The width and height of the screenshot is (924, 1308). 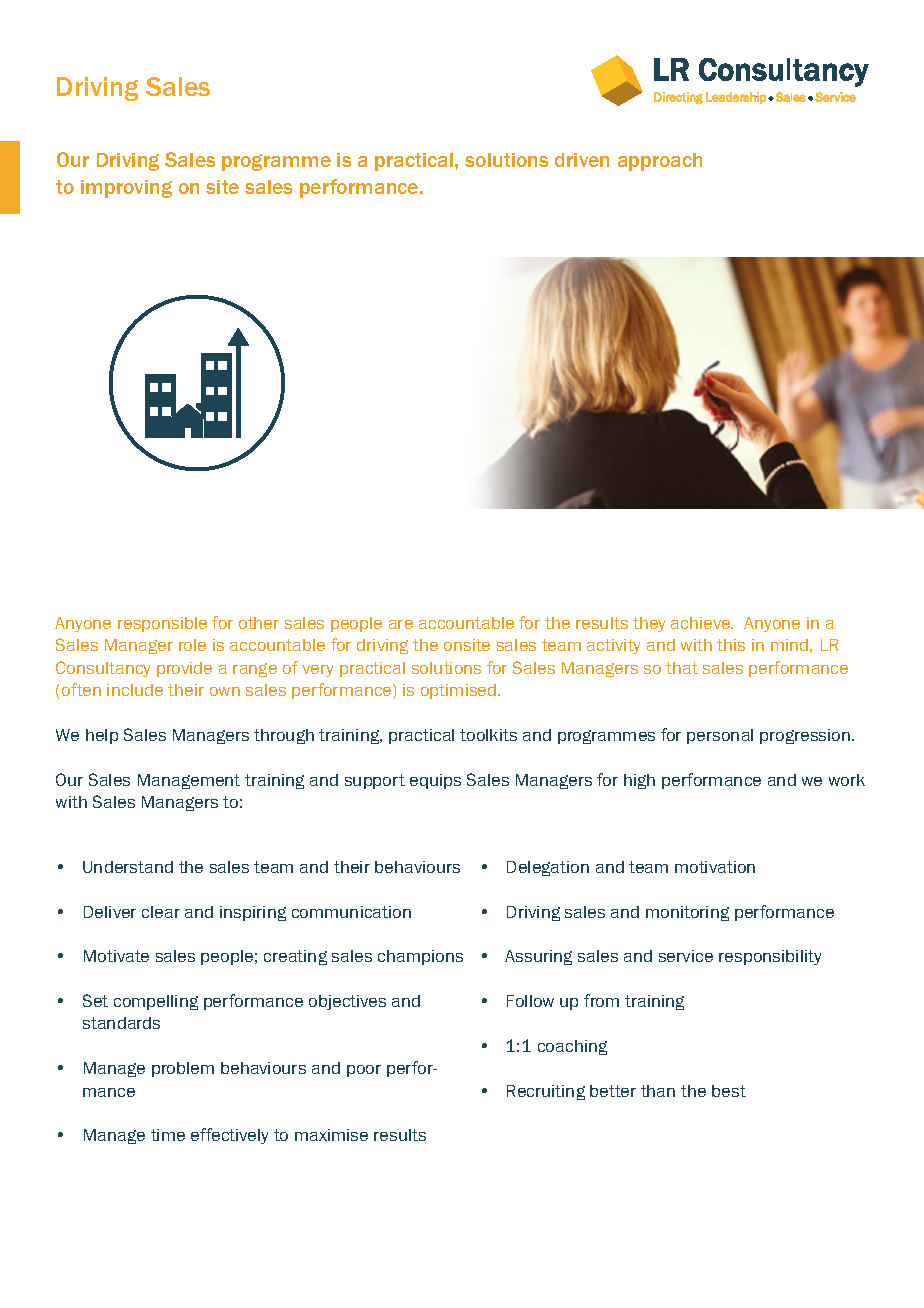 I want to click on driven, so click(x=582, y=160).
